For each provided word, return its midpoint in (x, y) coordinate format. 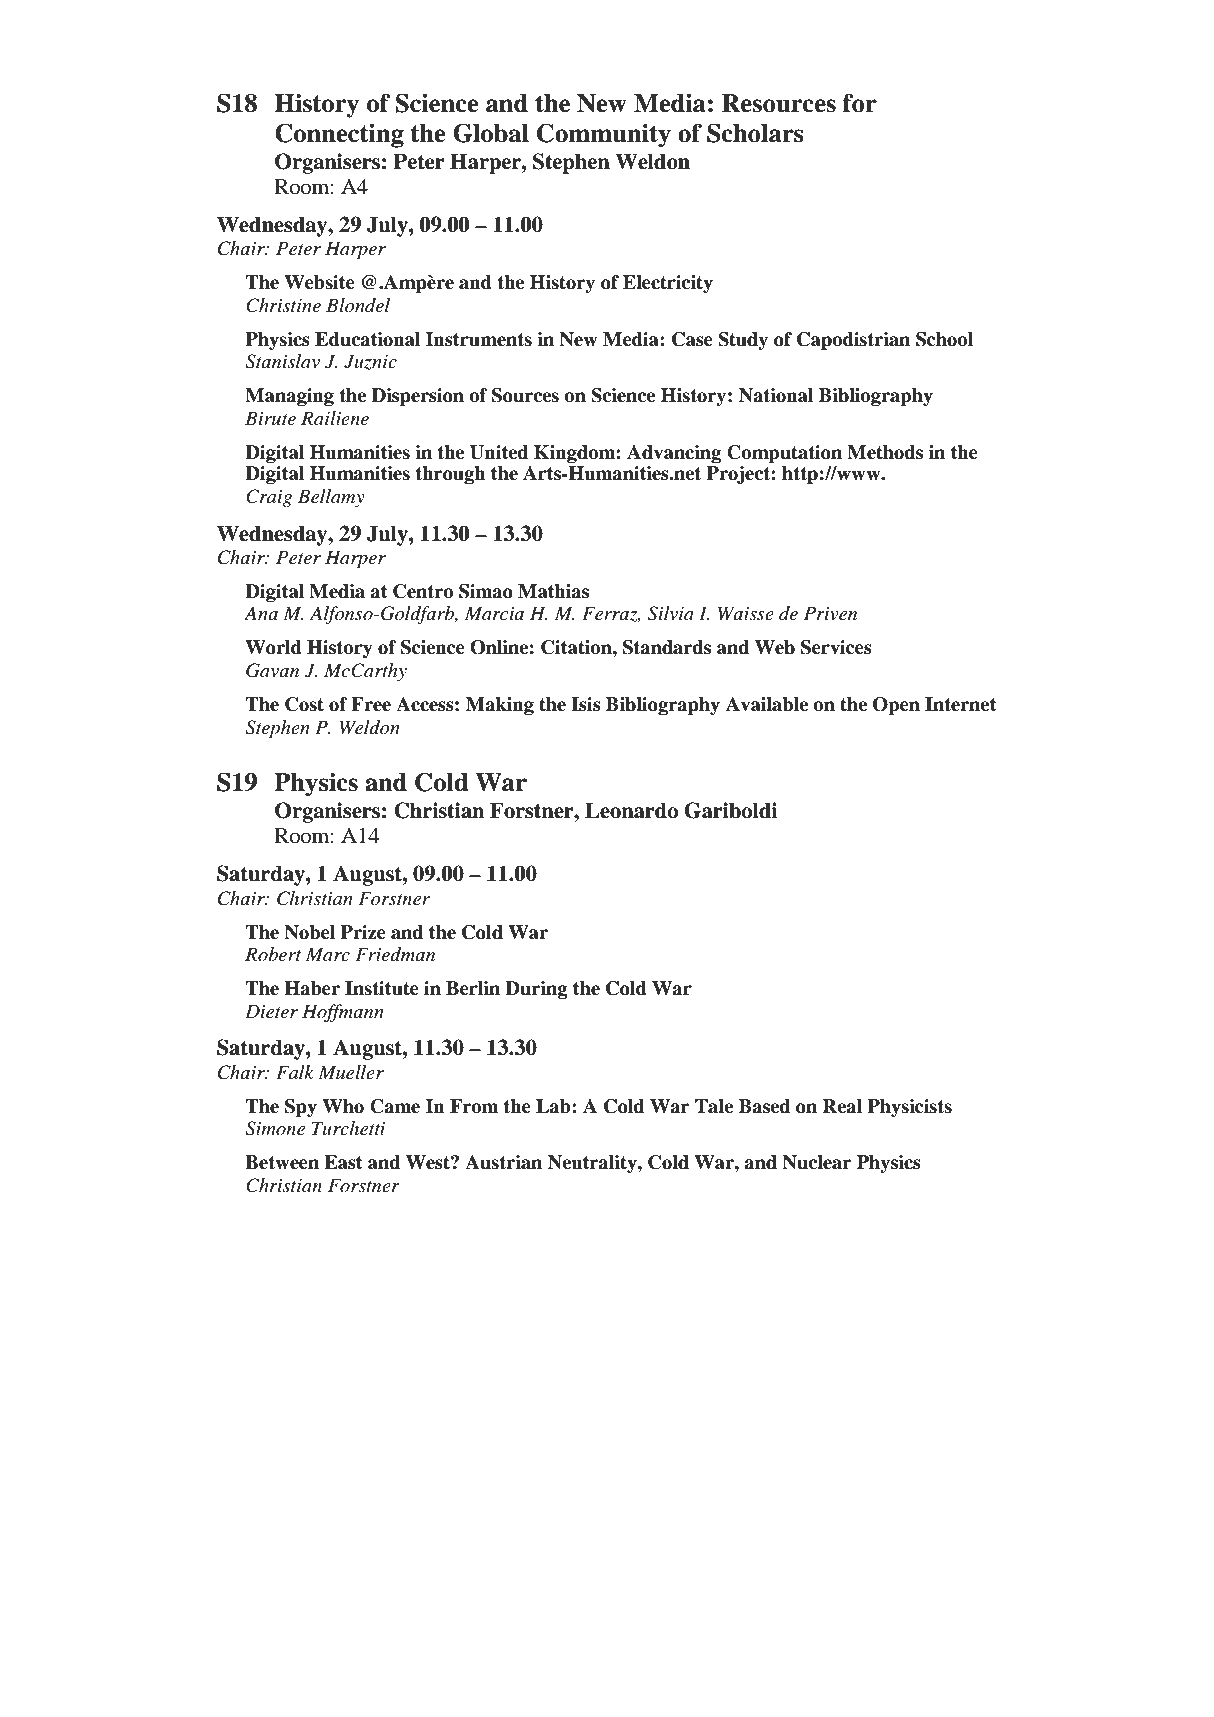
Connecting (339, 135)
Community (604, 135)
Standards (667, 647)
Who (343, 1106)
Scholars (755, 133)
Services (836, 647)
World (273, 647)
